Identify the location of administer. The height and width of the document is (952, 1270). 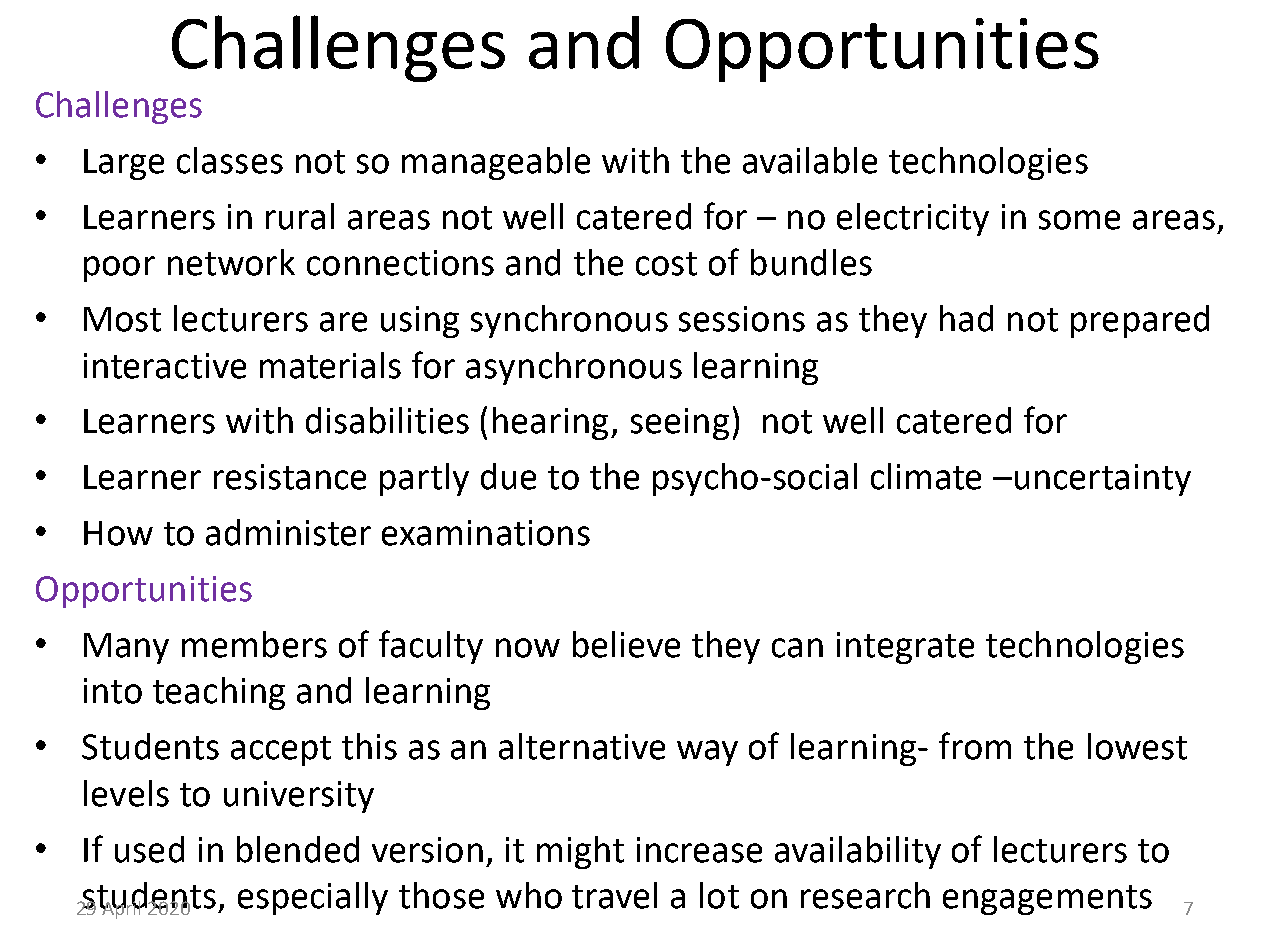
(288, 532).
